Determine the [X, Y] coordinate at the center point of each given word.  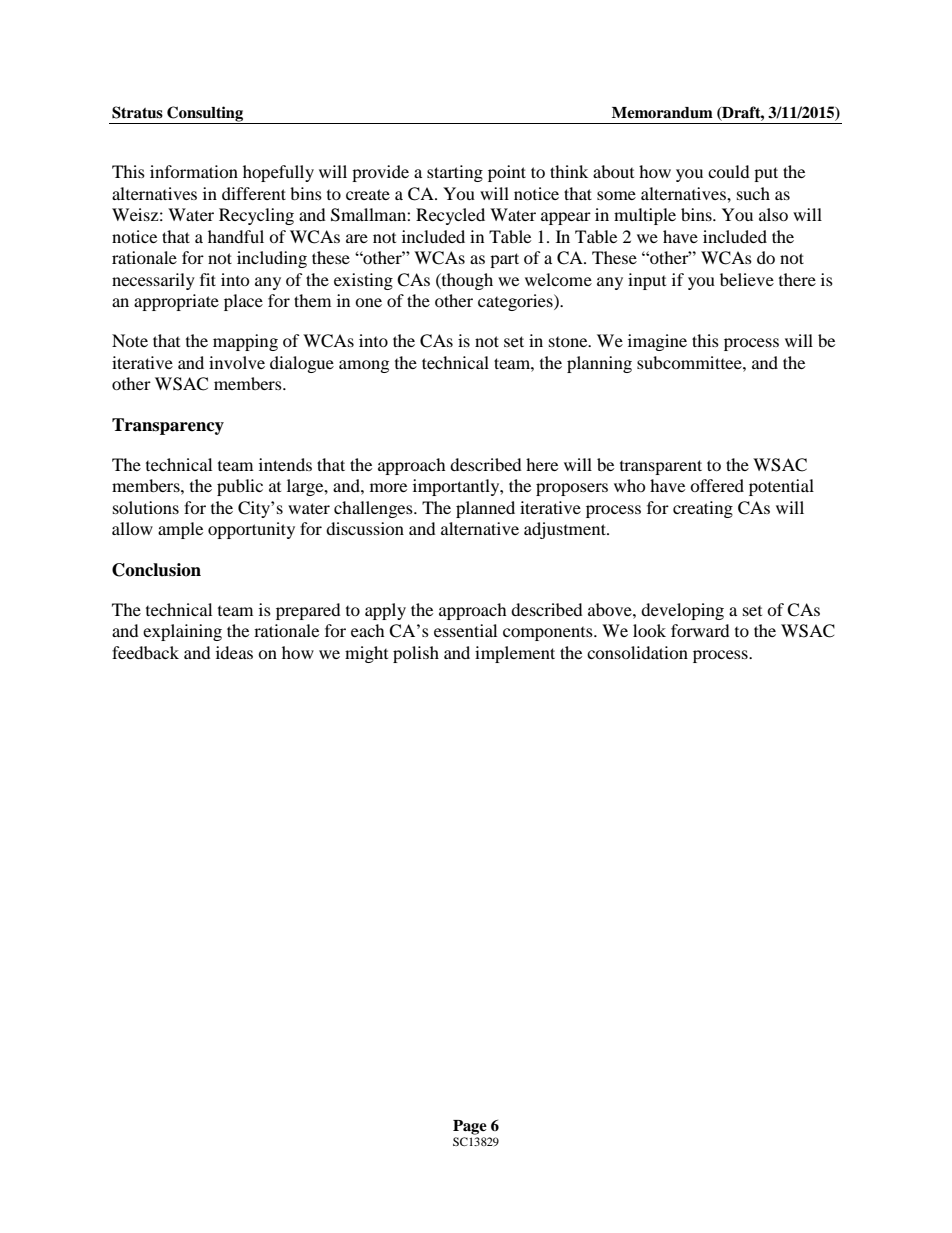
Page [470, 1127]
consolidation [637, 652]
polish [416, 654]
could [729, 171]
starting [455, 173]
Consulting [205, 115]
